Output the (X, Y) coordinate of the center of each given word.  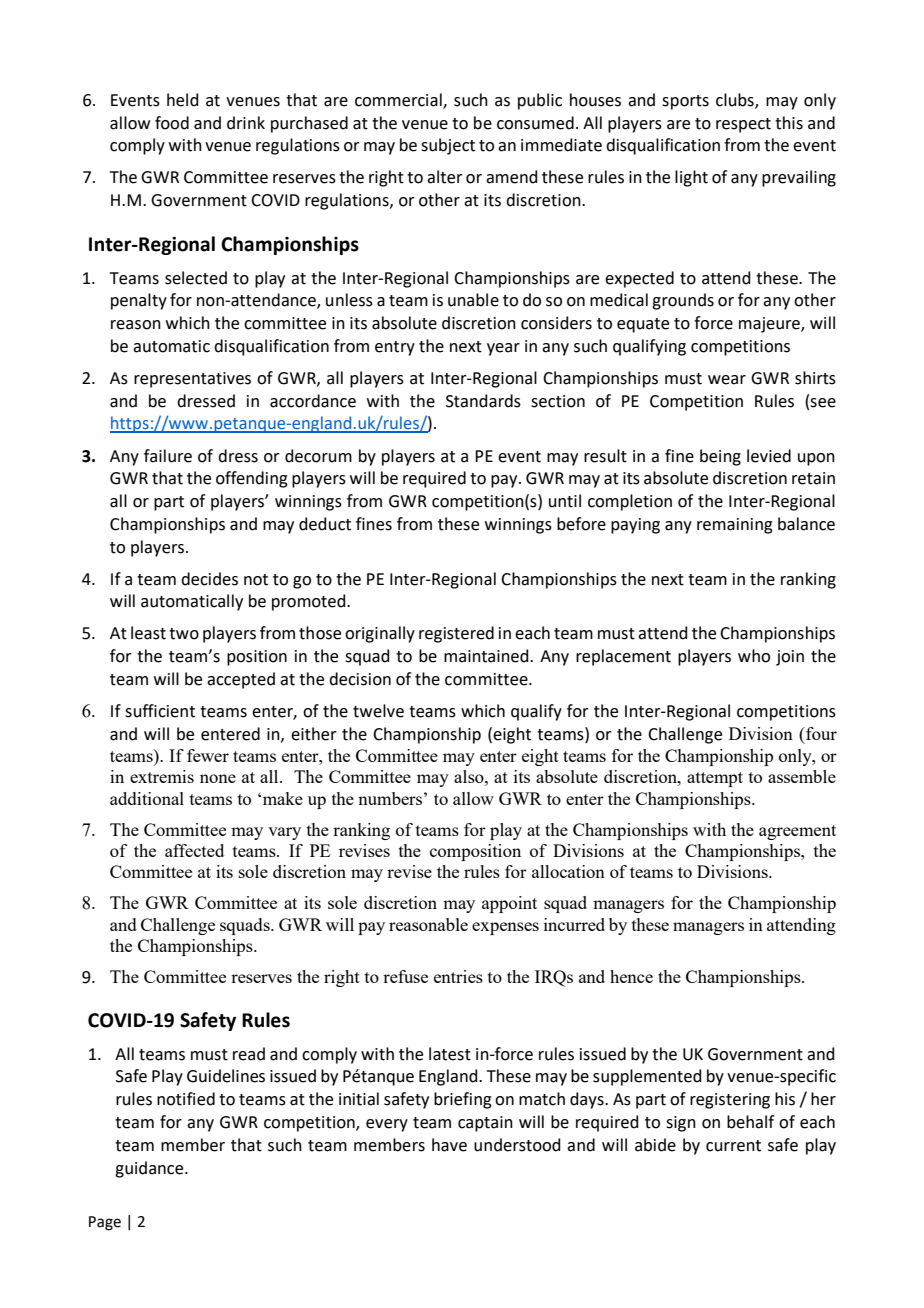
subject (448, 146)
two (184, 634)
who (754, 656)
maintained (487, 656)
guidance (150, 1169)
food (172, 123)
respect (743, 125)
